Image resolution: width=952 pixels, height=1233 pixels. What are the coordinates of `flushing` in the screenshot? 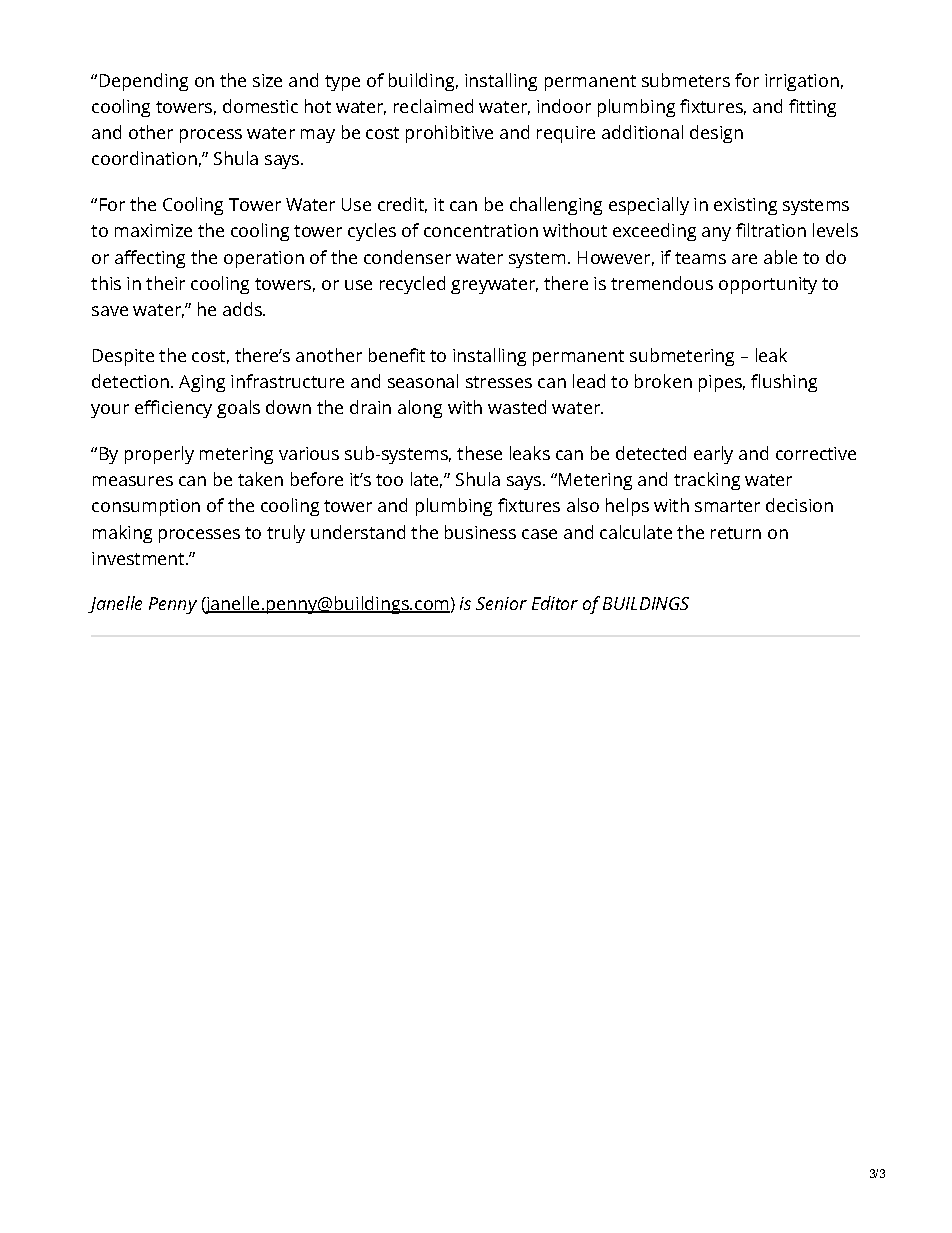 It's located at (784, 383).
